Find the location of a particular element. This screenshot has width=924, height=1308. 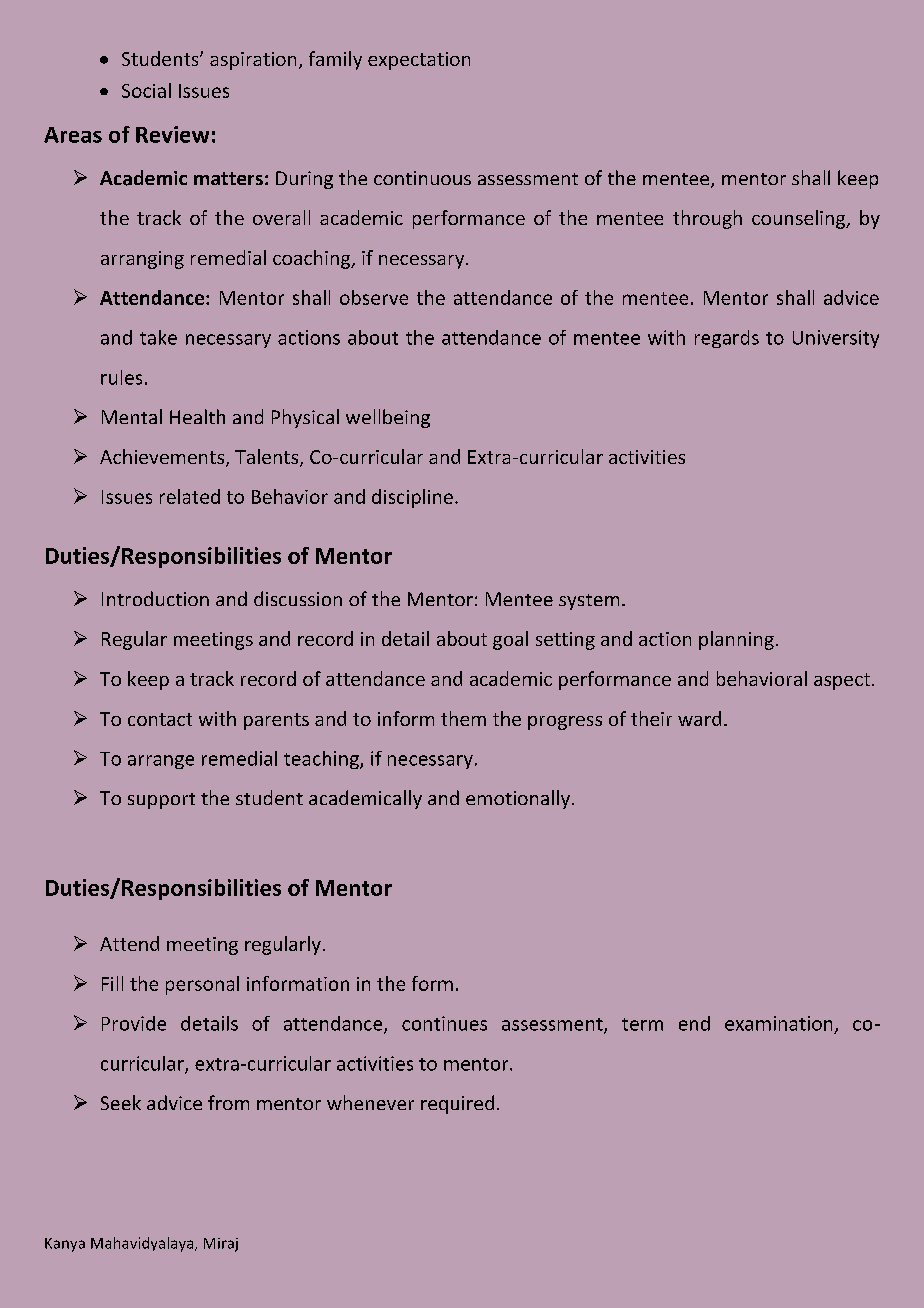

support is located at coordinates (161, 801).
